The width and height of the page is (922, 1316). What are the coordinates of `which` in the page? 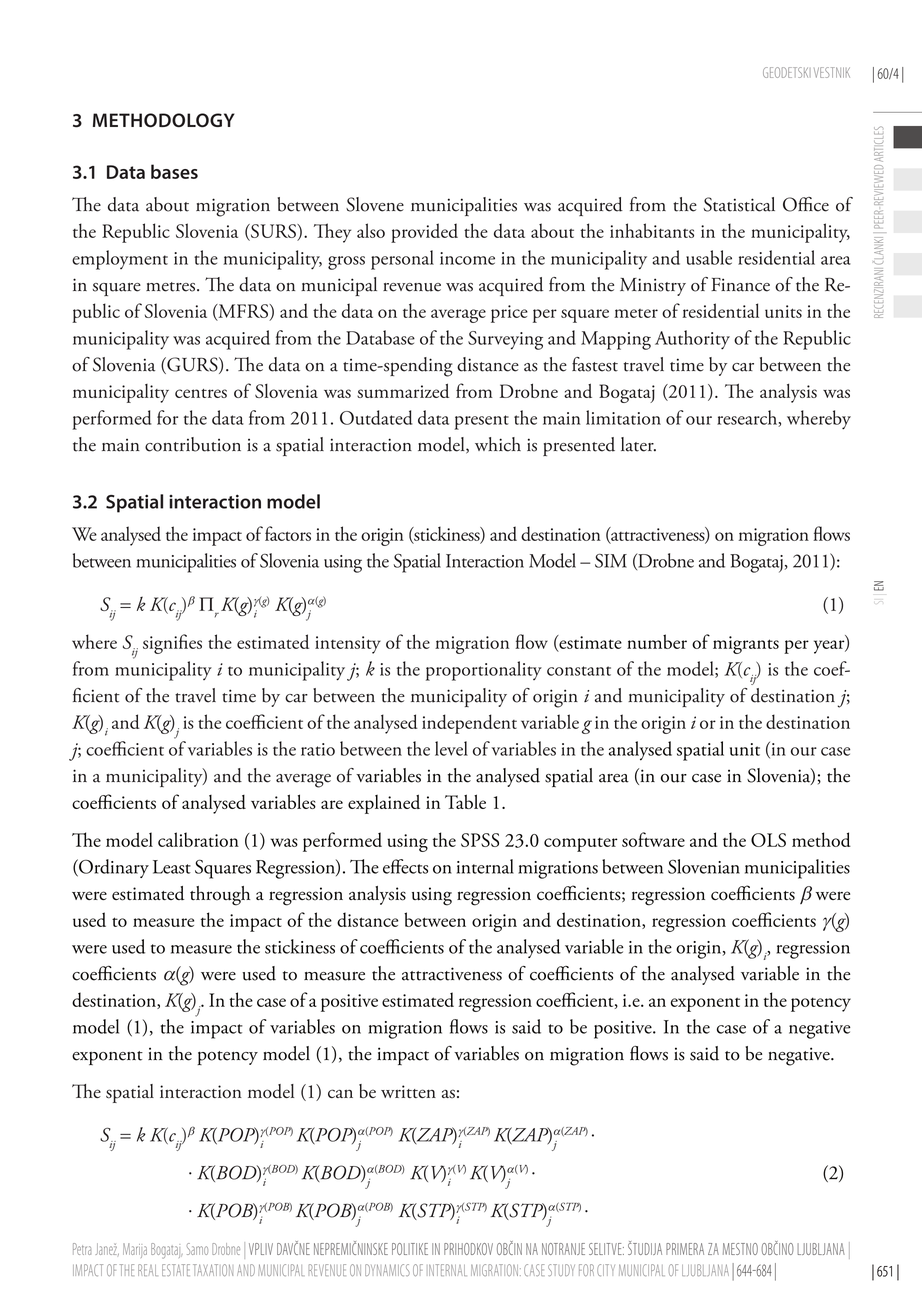 It's located at (498, 444).
